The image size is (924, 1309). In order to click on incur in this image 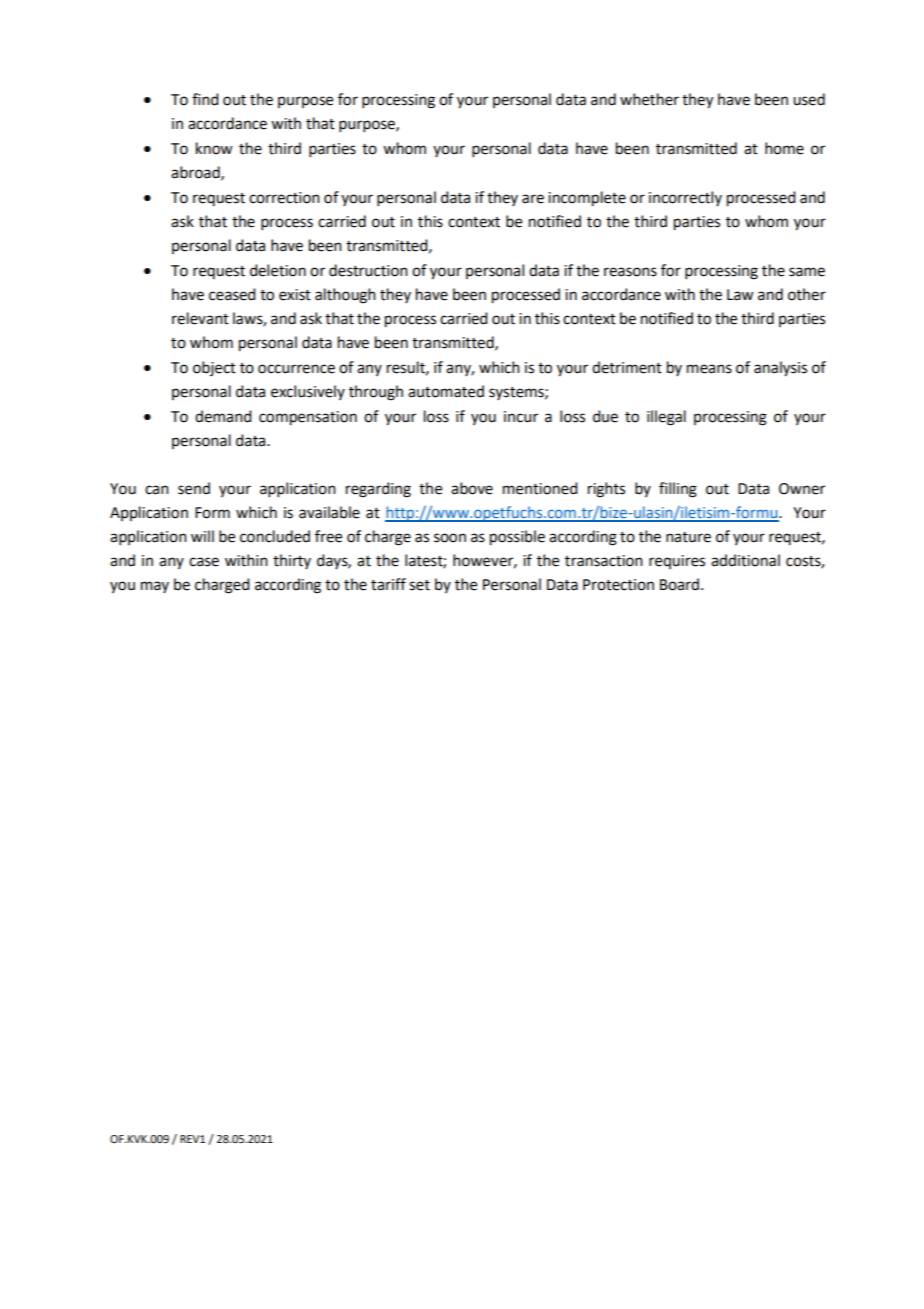, I will do `click(521, 417)`.
